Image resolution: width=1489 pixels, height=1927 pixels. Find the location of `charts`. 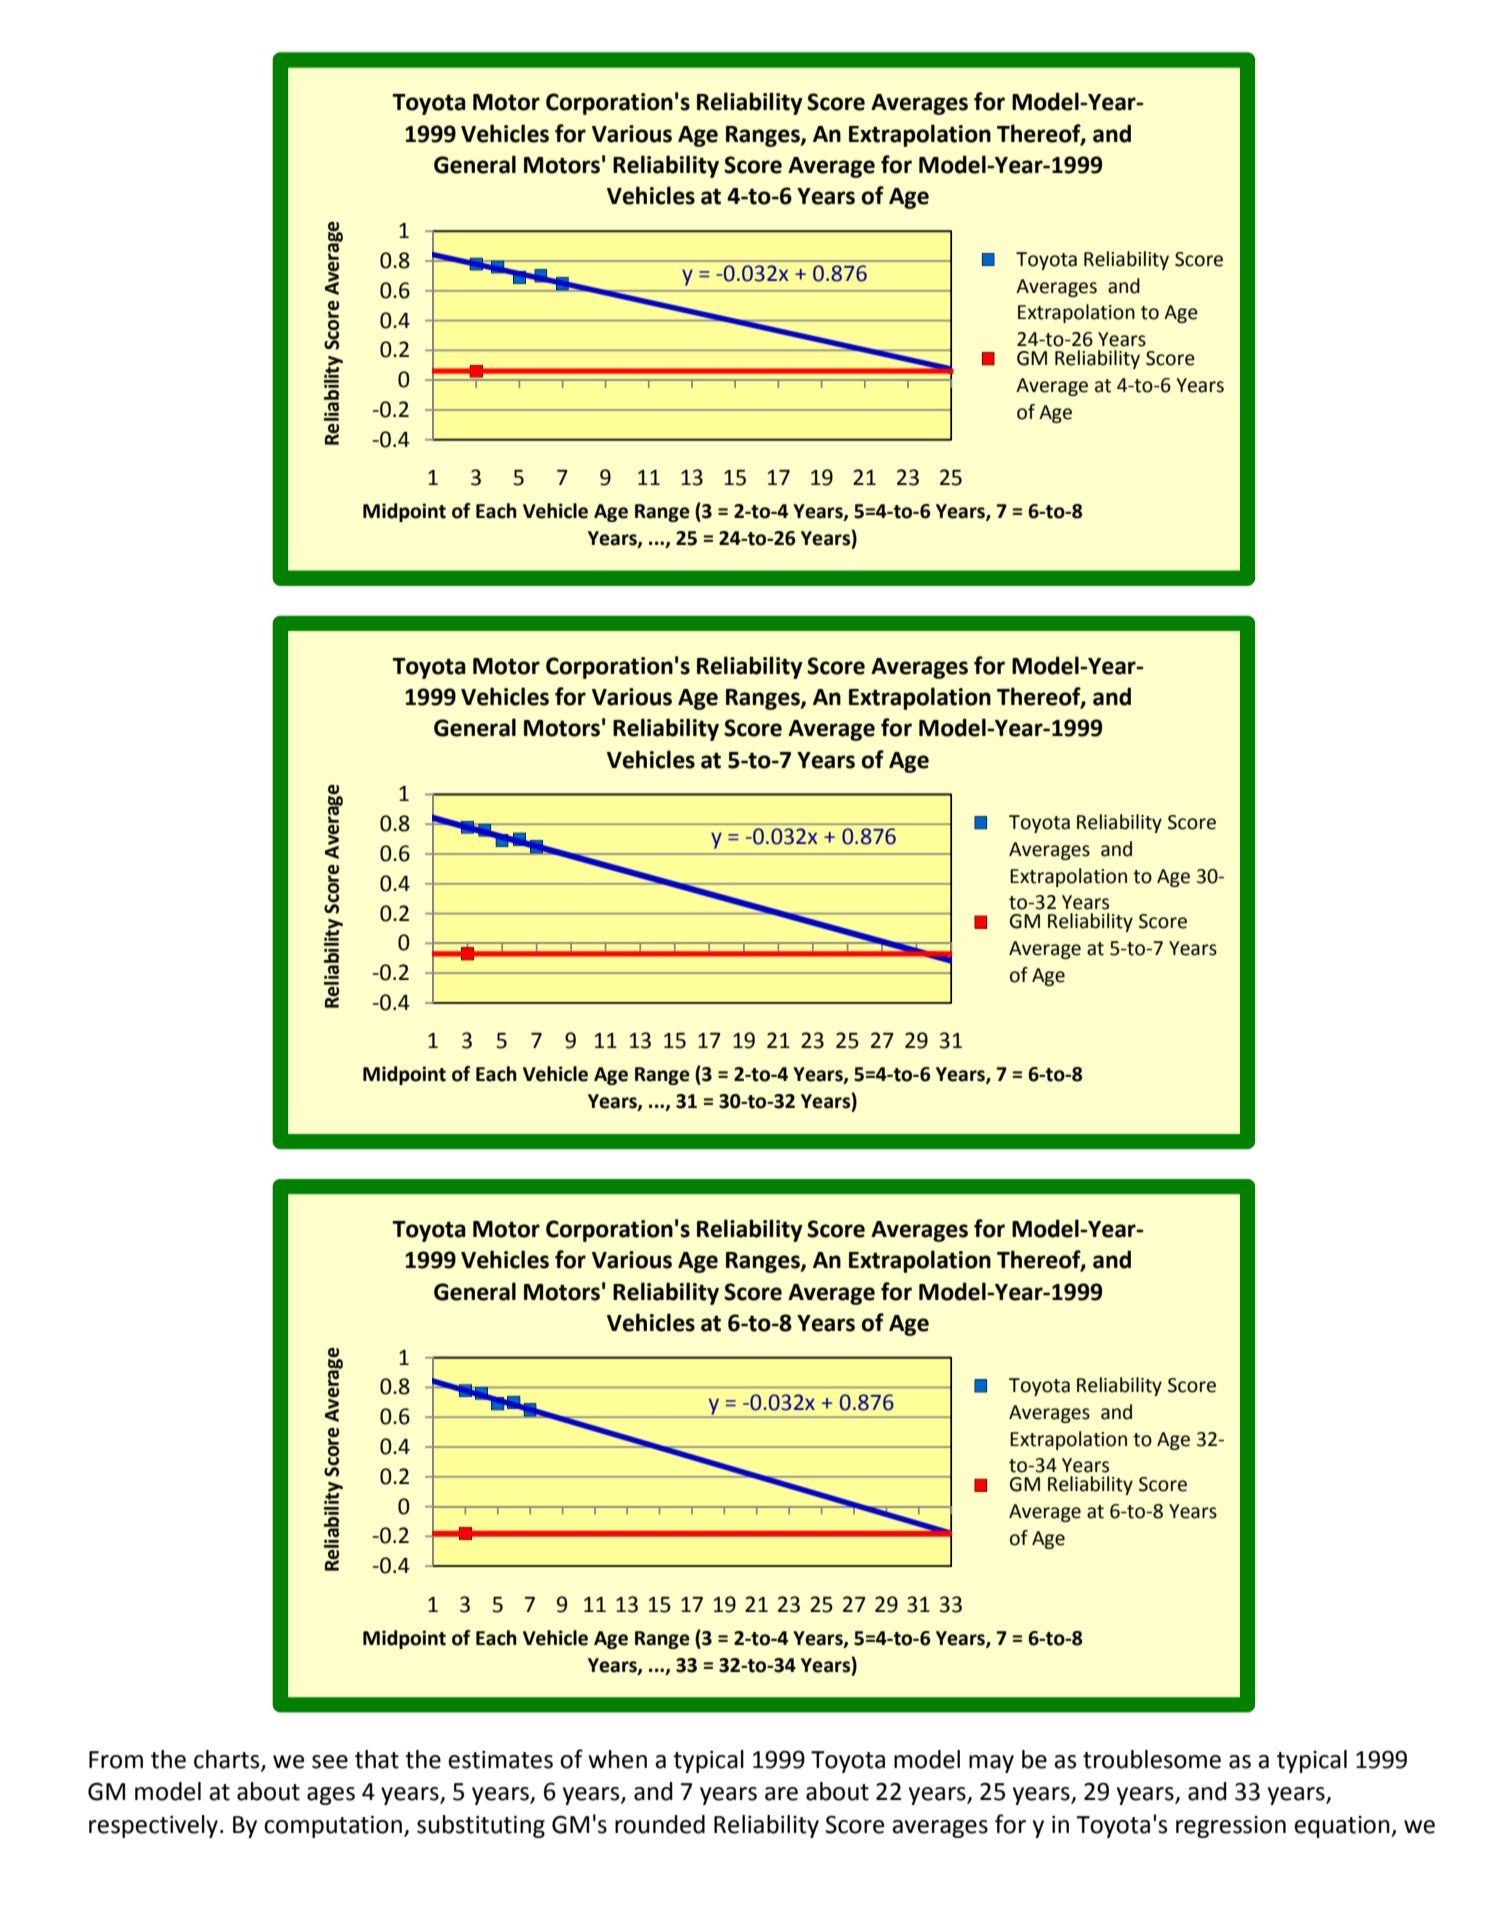

charts is located at coordinates (228, 1760).
